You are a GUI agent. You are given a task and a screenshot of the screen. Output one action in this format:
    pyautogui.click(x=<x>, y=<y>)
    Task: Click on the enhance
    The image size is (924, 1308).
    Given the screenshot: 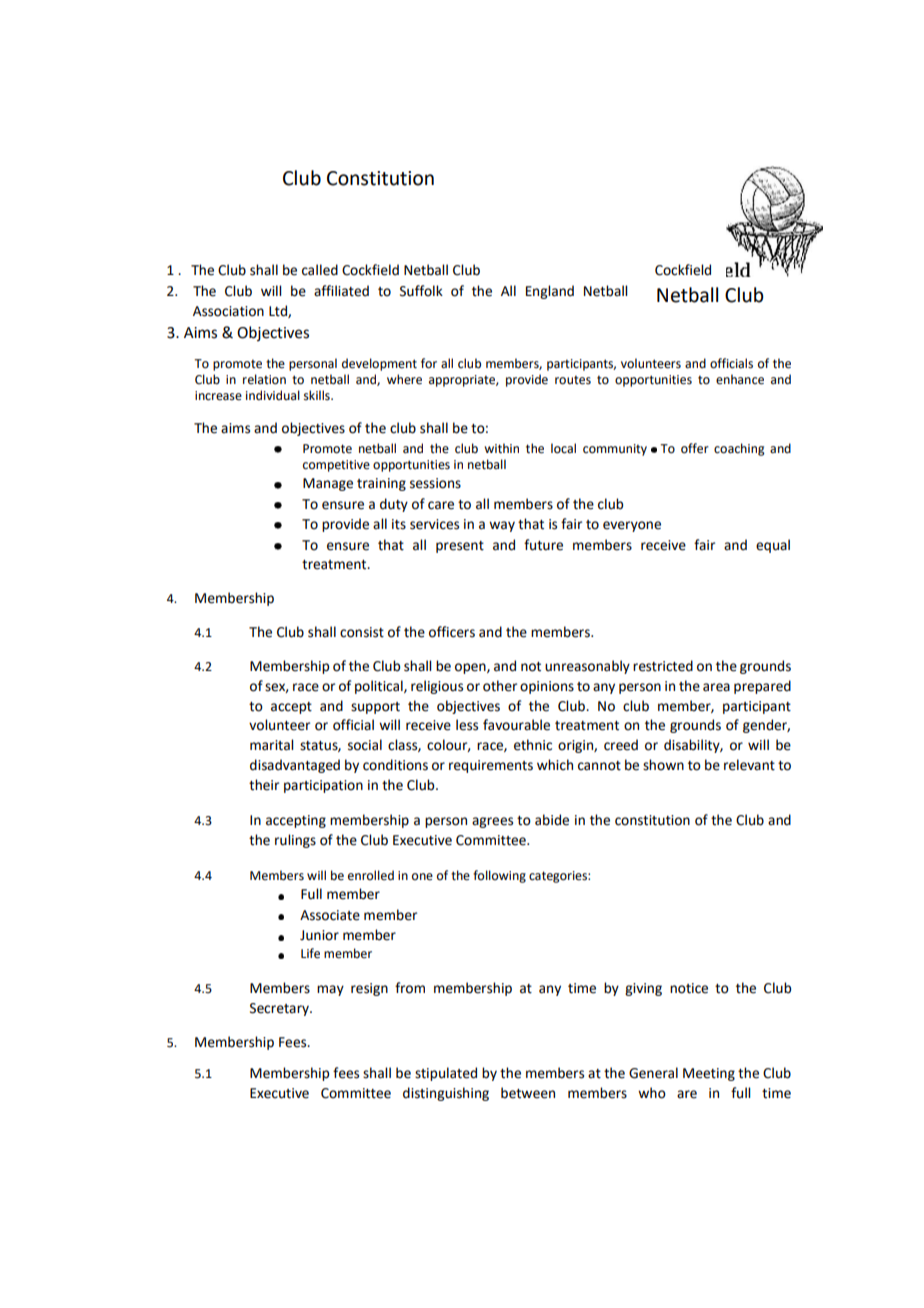 What is the action you would take?
    pyautogui.click(x=740, y=379)
